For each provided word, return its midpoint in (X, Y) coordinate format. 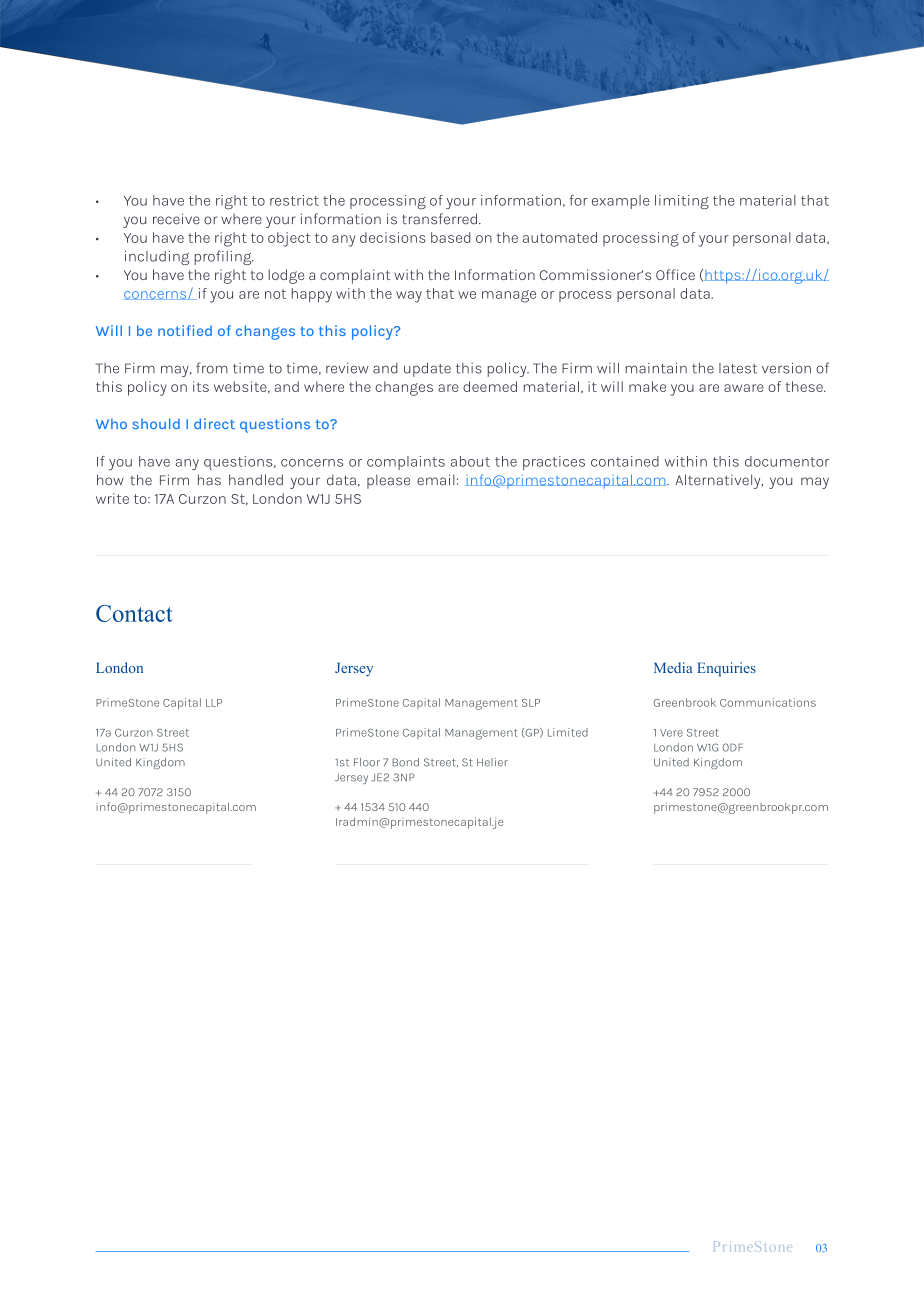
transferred (439, 219)
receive (176, 219)
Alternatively (719, 481)
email (436, 480)
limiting (682, 202)
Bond (405, 762)
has (209, 480)
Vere (671, 733)
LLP (214, 703)
